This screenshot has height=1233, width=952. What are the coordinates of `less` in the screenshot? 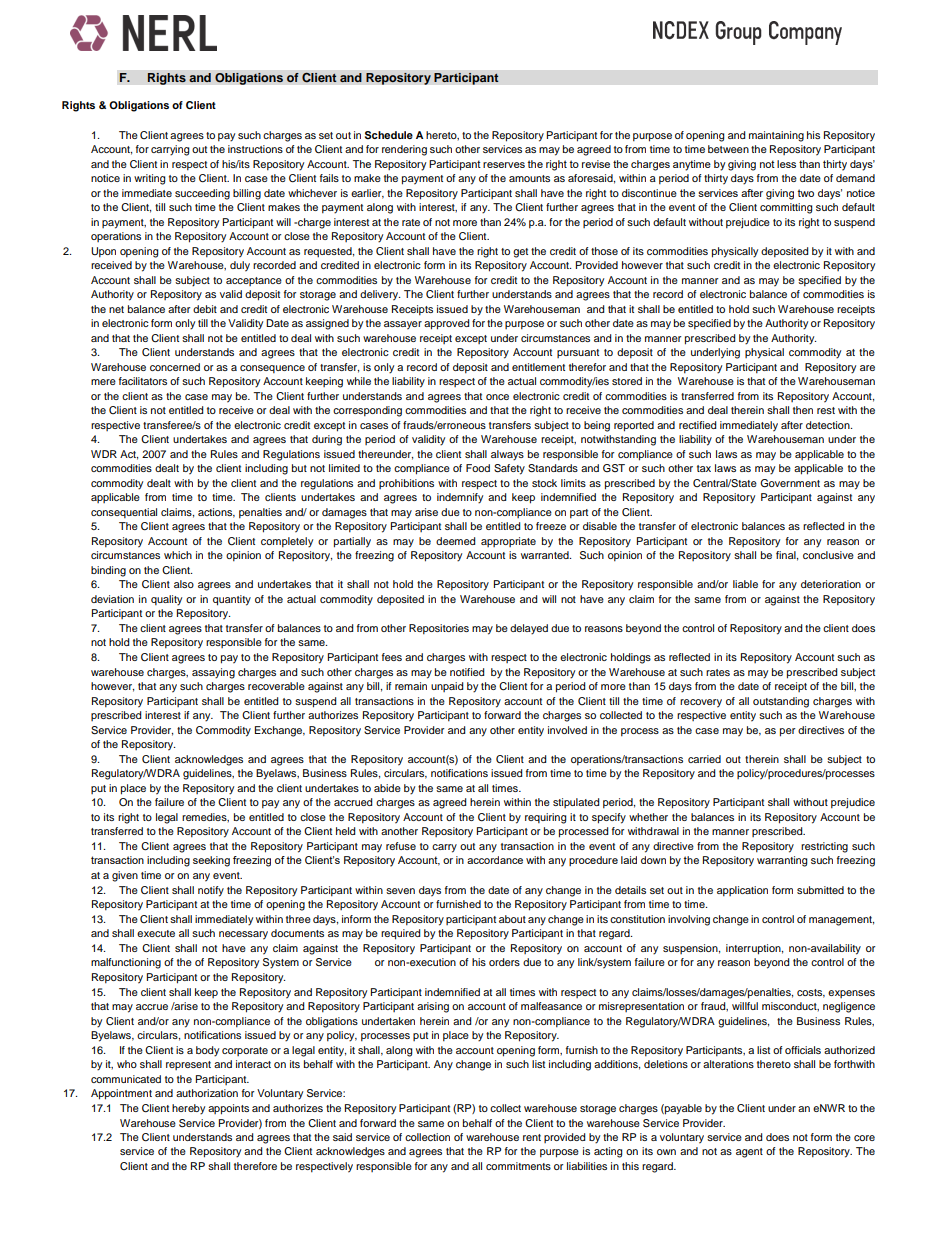 It's located at (786, 164).
